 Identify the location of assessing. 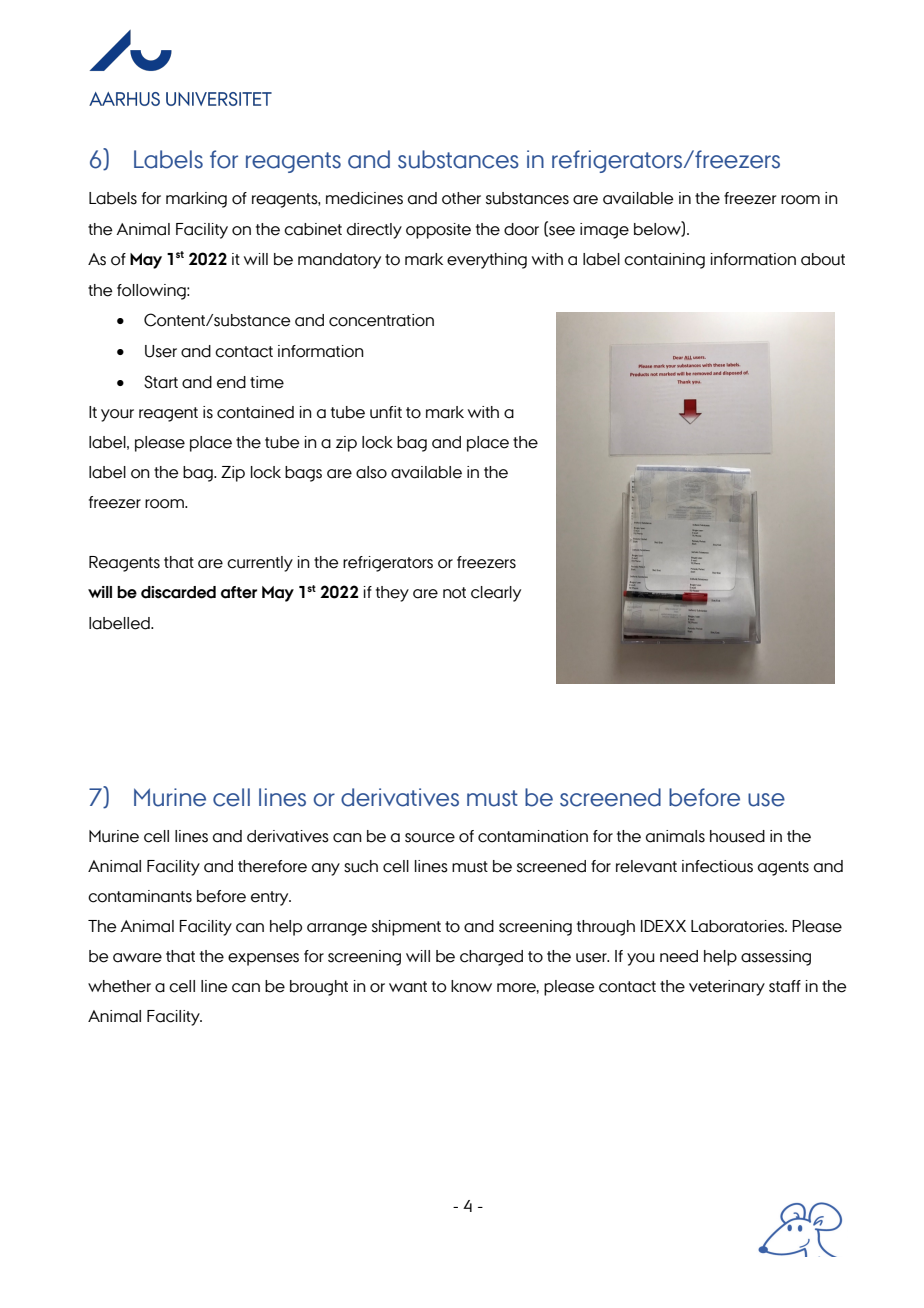
(776, 958).
